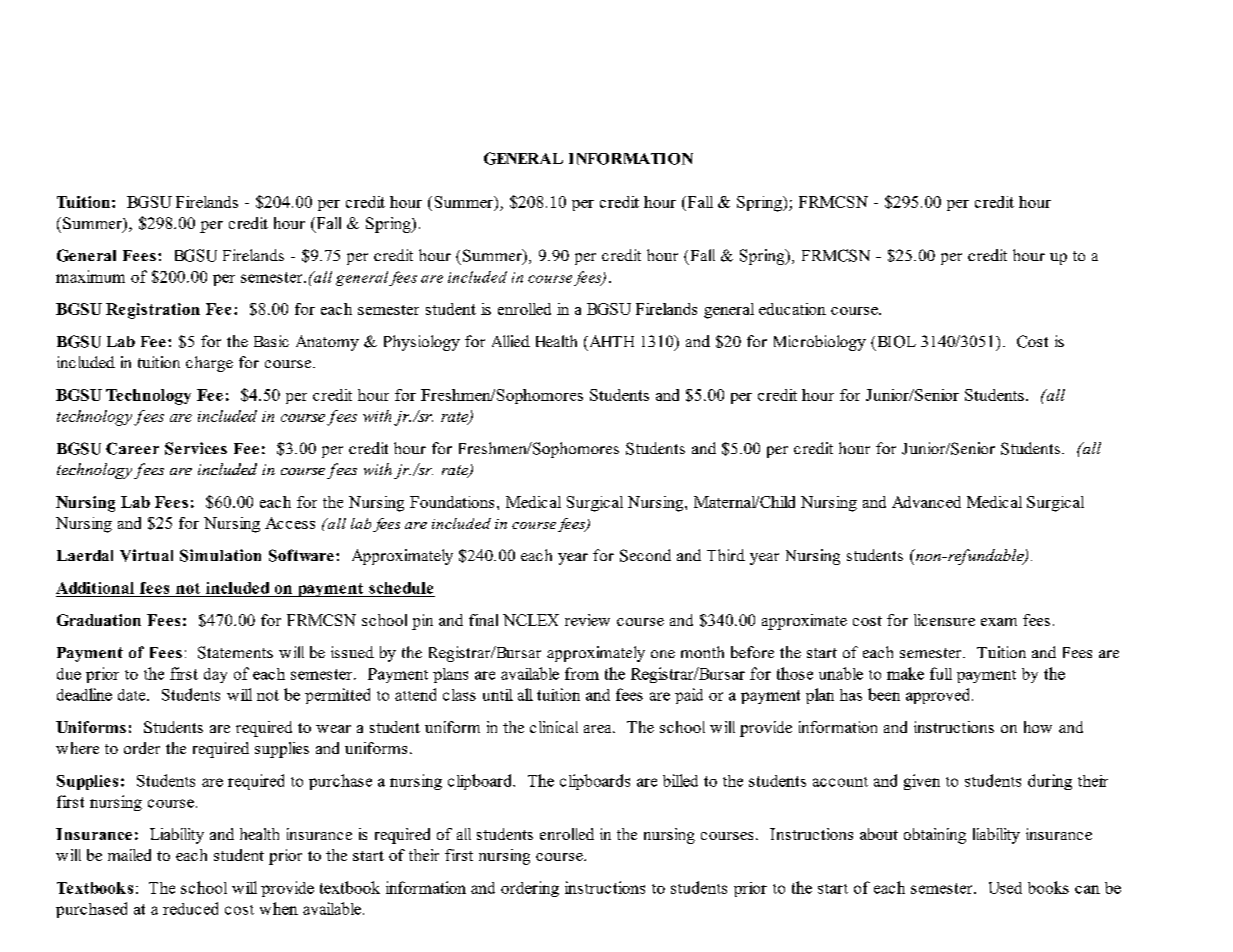 The image size is (1233, 952). I want to click on approved, so click(939, 696).
